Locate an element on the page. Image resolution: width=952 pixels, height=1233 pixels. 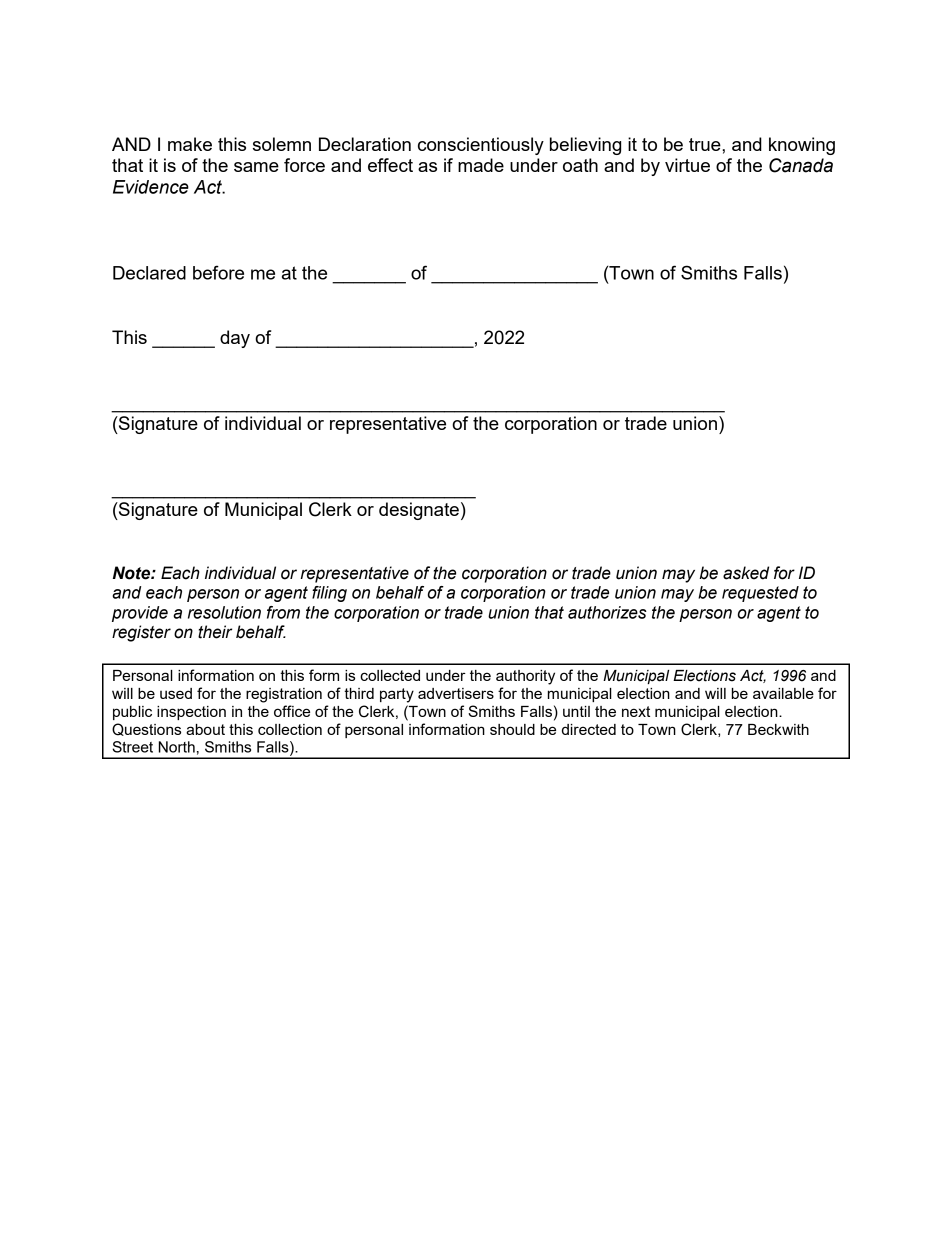
virtue is located at coordinates (687, 165).
